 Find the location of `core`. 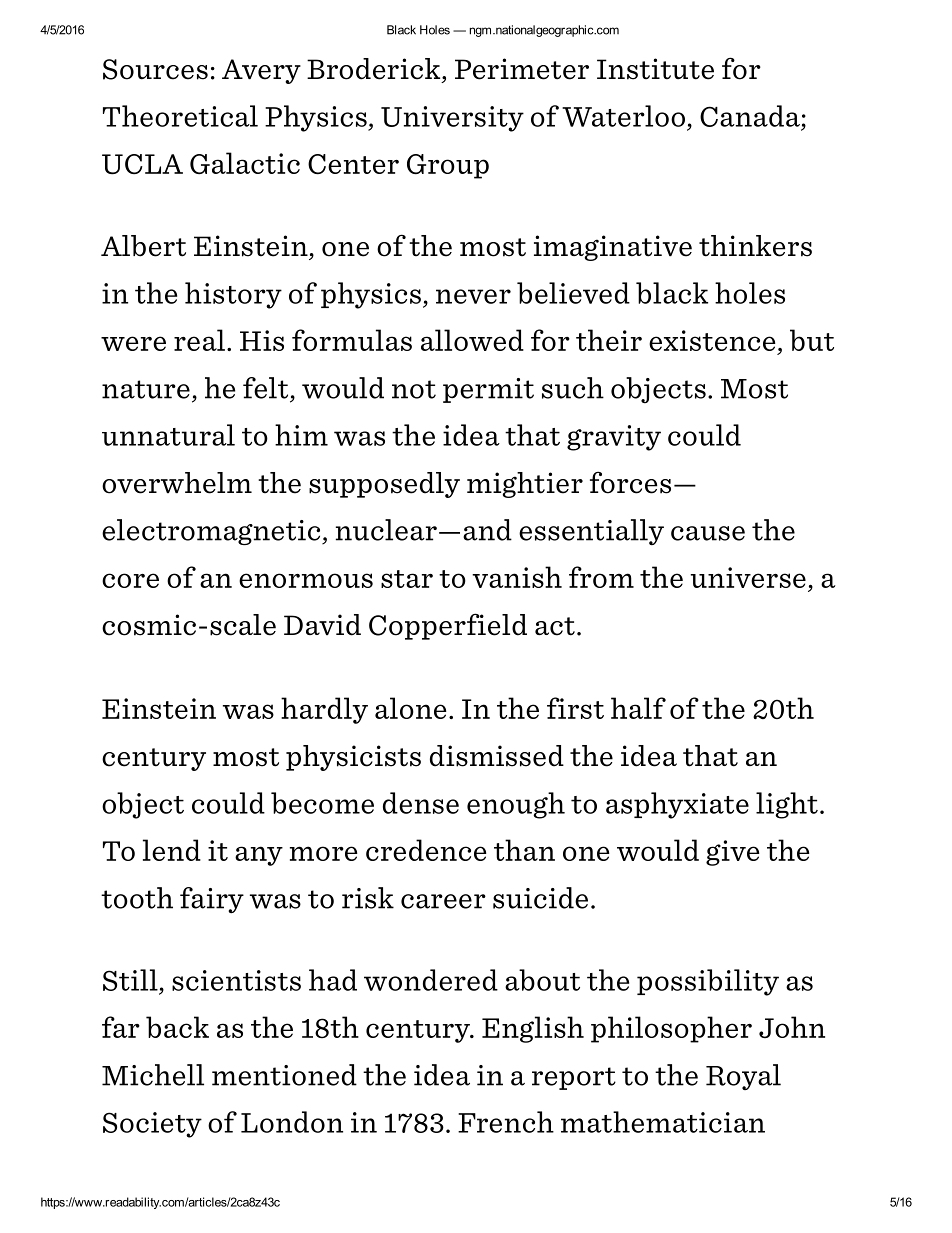

core is located at coordinates (130, 580).
